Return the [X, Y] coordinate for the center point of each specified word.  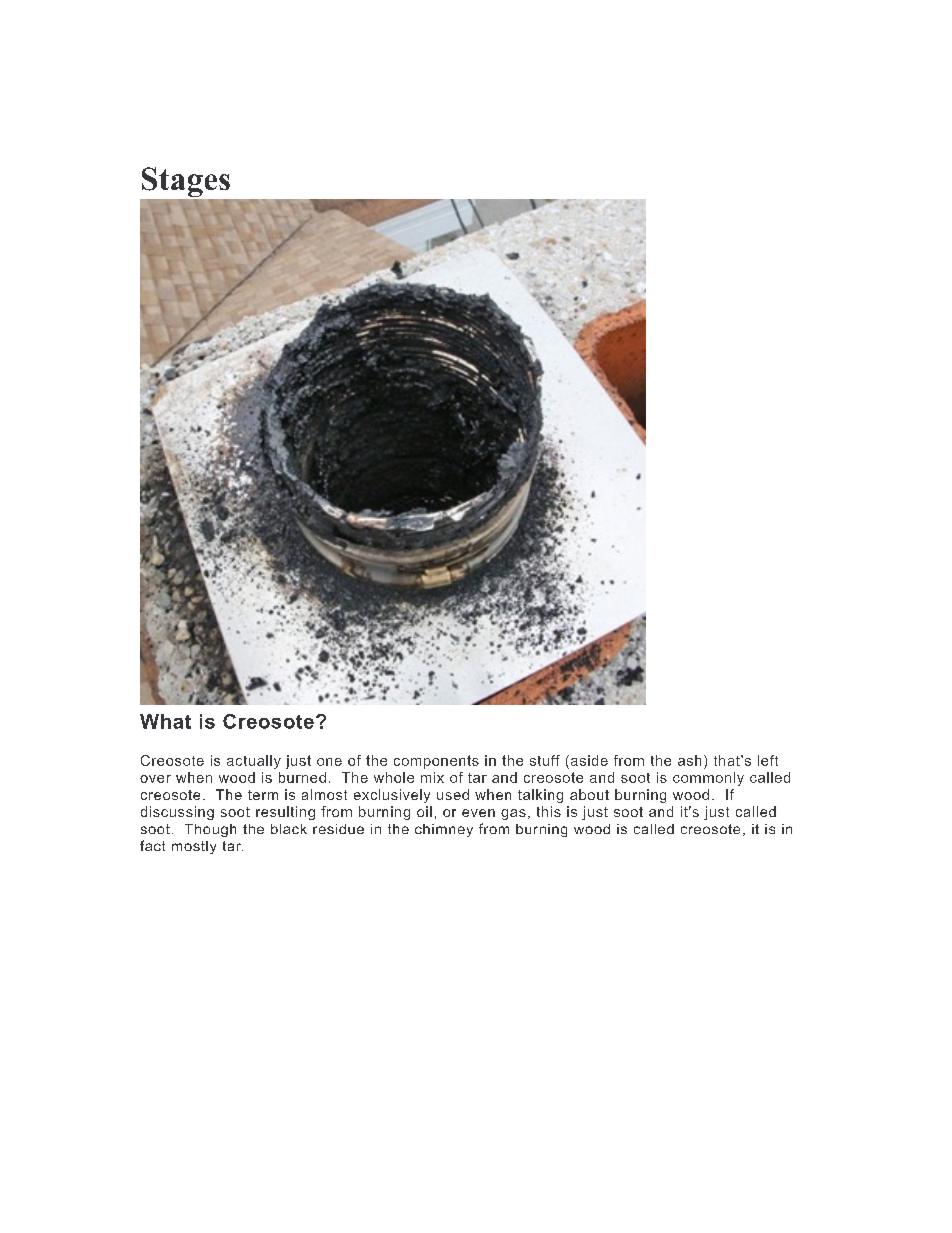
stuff [545, 760]
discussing [177, 813]
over [155, 779]
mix [432, 777]
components [436, 762]
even [478, 813]
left [768, 760]
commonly [708, 779]
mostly [194, 847]
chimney [444, 830]
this [549, 811]
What [165, 721]
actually [254, 762]
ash [689, 760]
